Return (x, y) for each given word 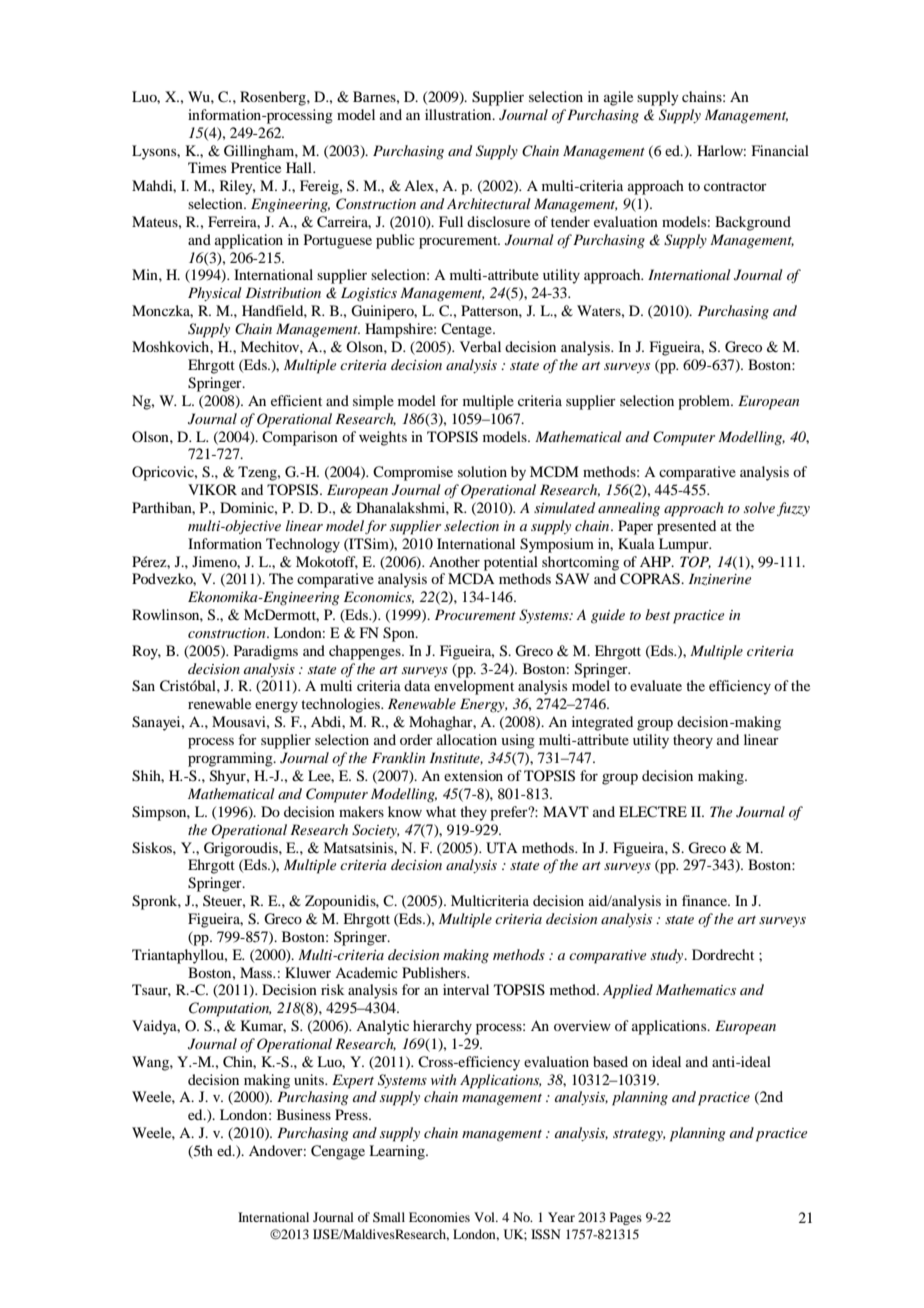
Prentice (256, 167)
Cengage (338, 1152)
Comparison (300, 438)
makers (361, 811)
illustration (459, 114)
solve (759, 507)
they (473, 813)
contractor (735, 186)
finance (705, 900)
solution (482, 471)
